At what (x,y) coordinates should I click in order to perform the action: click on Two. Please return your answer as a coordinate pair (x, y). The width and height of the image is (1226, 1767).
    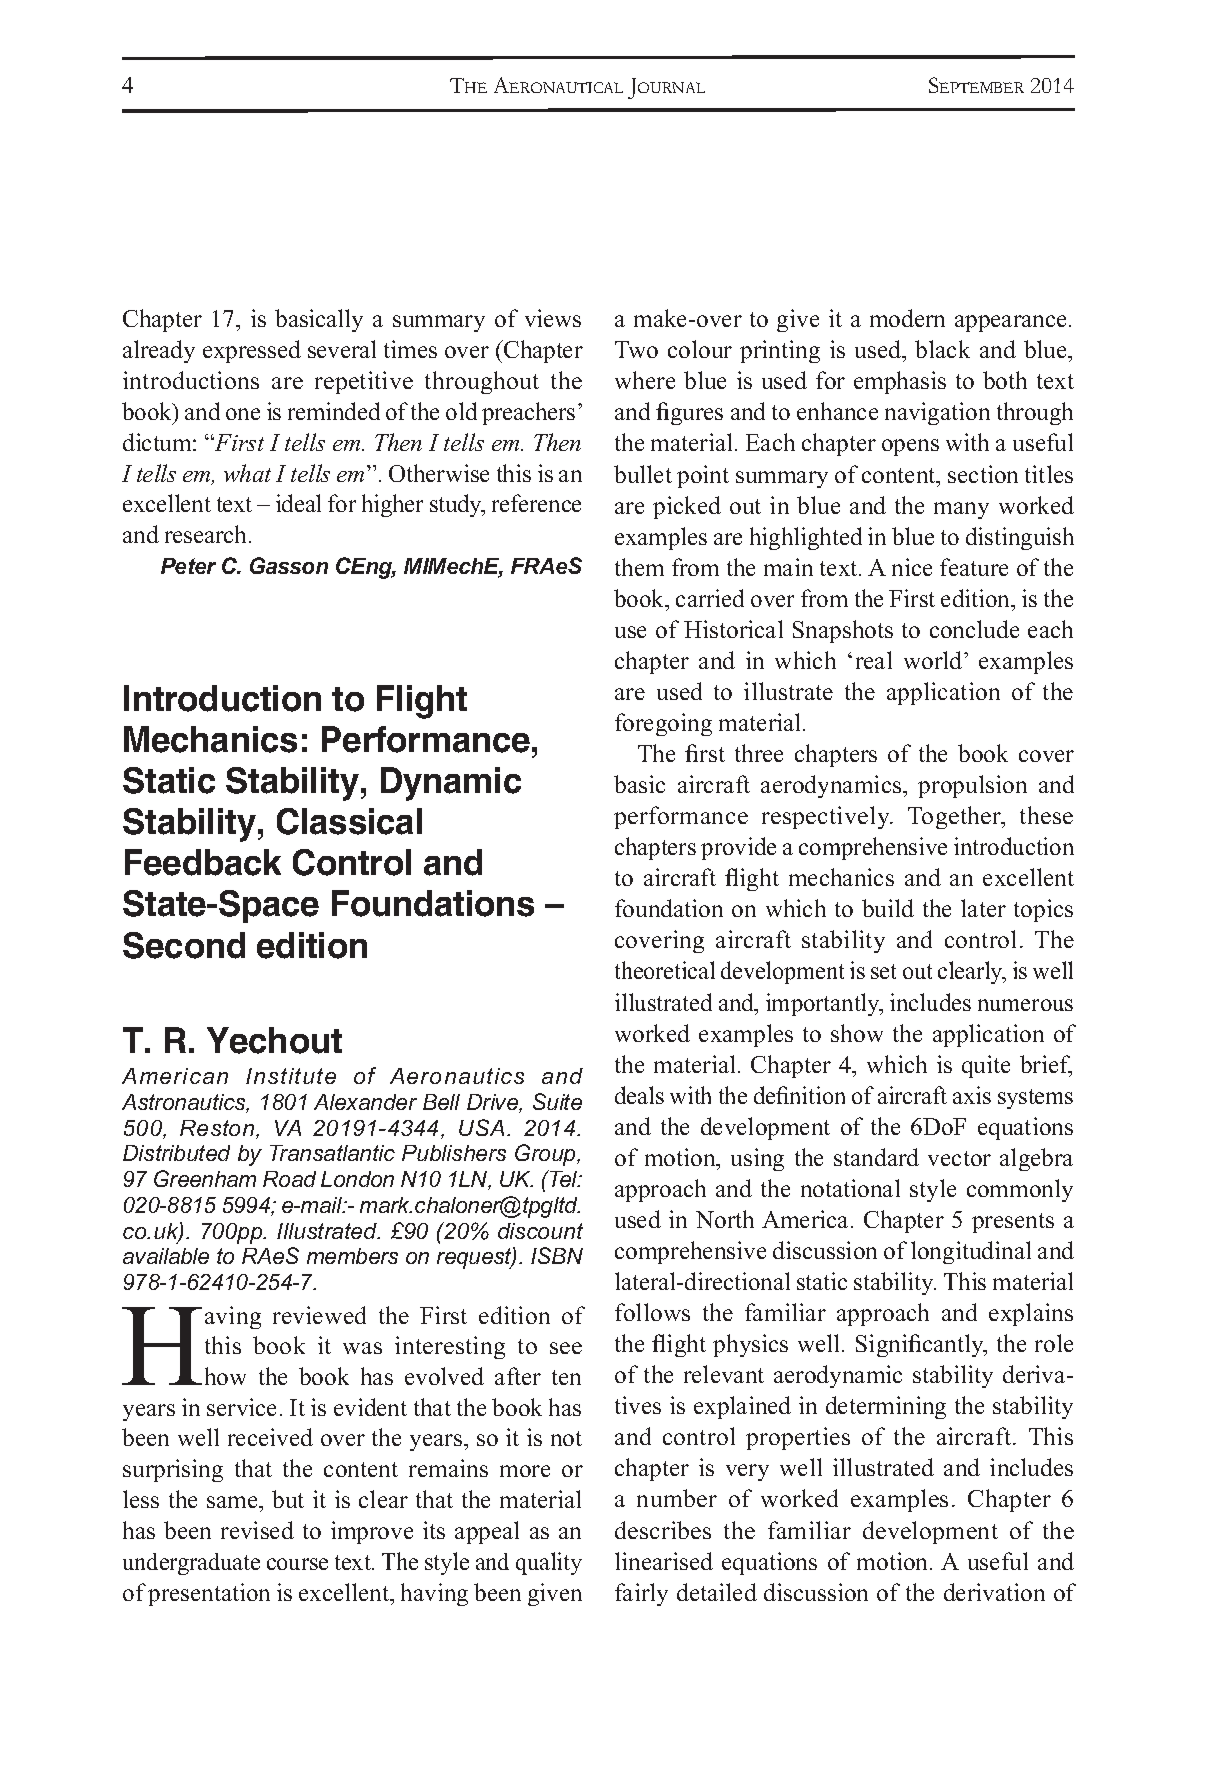
    Looking at the image, I should click on (636, 349).
